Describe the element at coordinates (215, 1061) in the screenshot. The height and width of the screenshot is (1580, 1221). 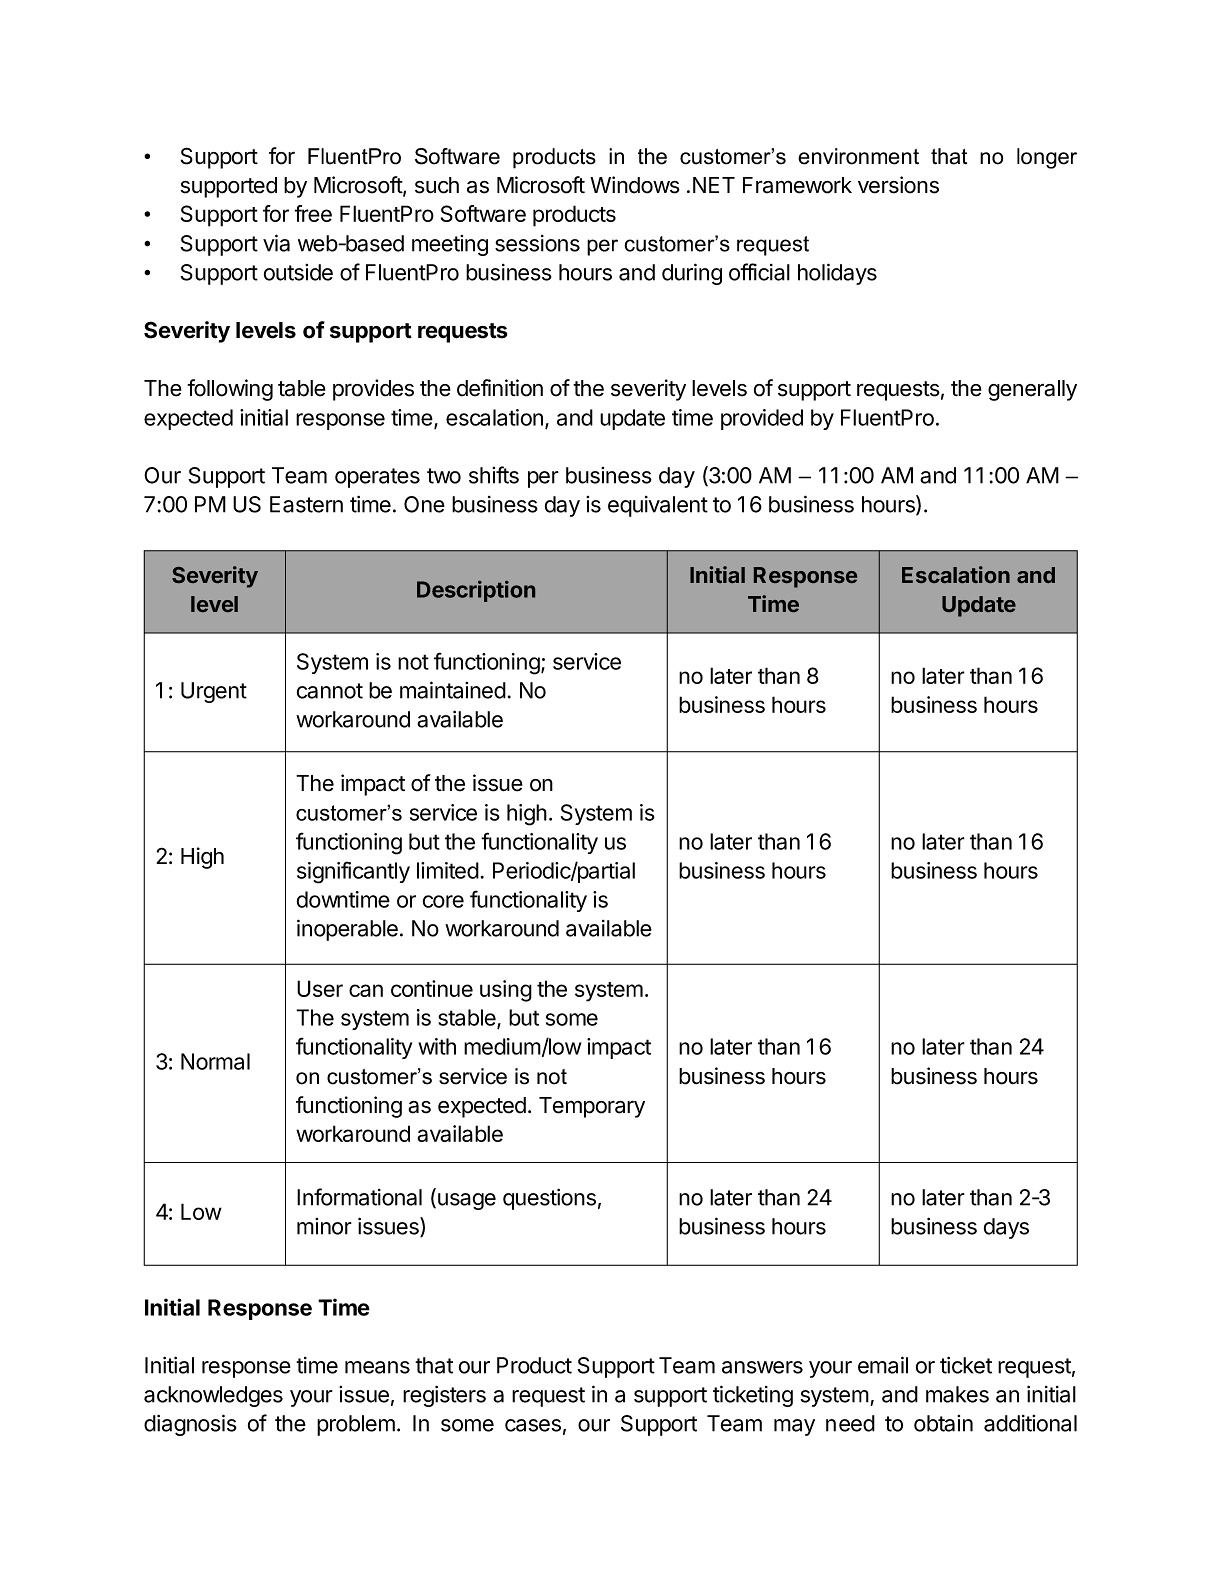
I see `Normal` at that location.
